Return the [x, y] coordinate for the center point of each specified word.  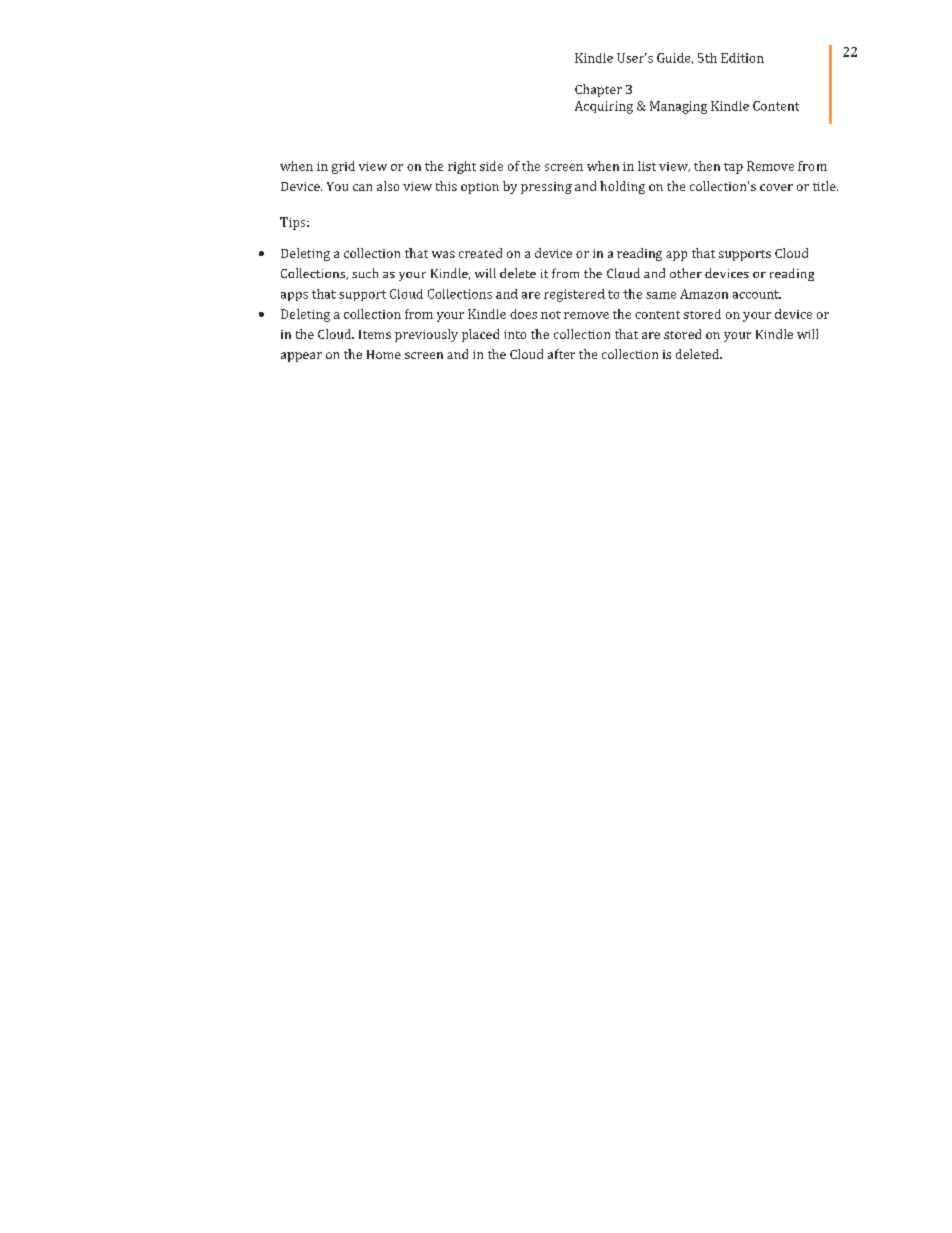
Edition [742, 58]
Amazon [704, 294]
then [707, 166]
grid [343, 167]
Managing [678, 107]
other [686, 273]
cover [776, 187]
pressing [546, 188]
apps [294, 296]
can [362, 187]
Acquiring [604, 107]
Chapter [598, 90]
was [443, 254]
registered [574, 295]
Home [384, 354]
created [480, 253]
